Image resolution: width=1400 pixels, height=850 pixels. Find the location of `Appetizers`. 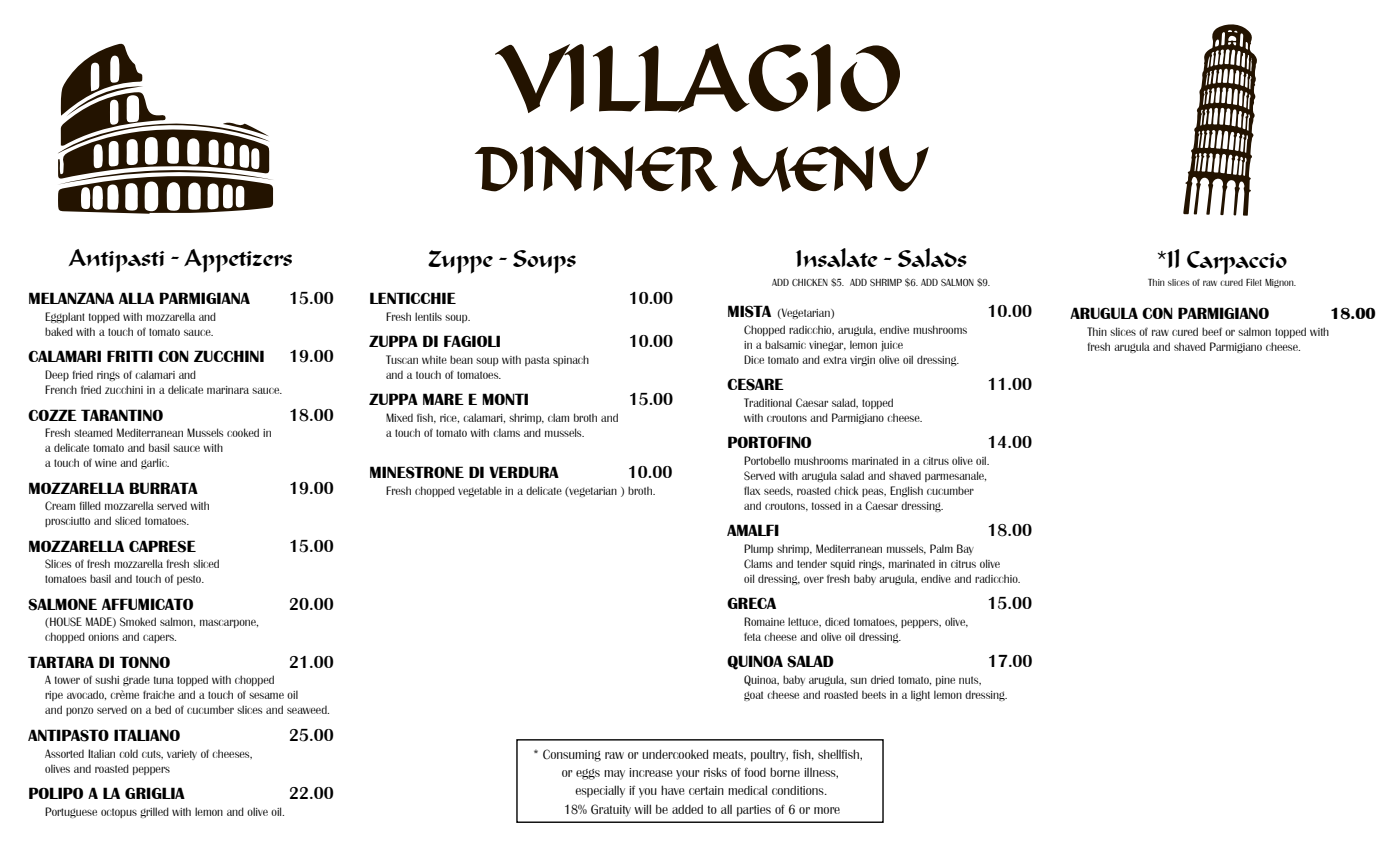

Appetizers is located at coordinates (238, 261).
